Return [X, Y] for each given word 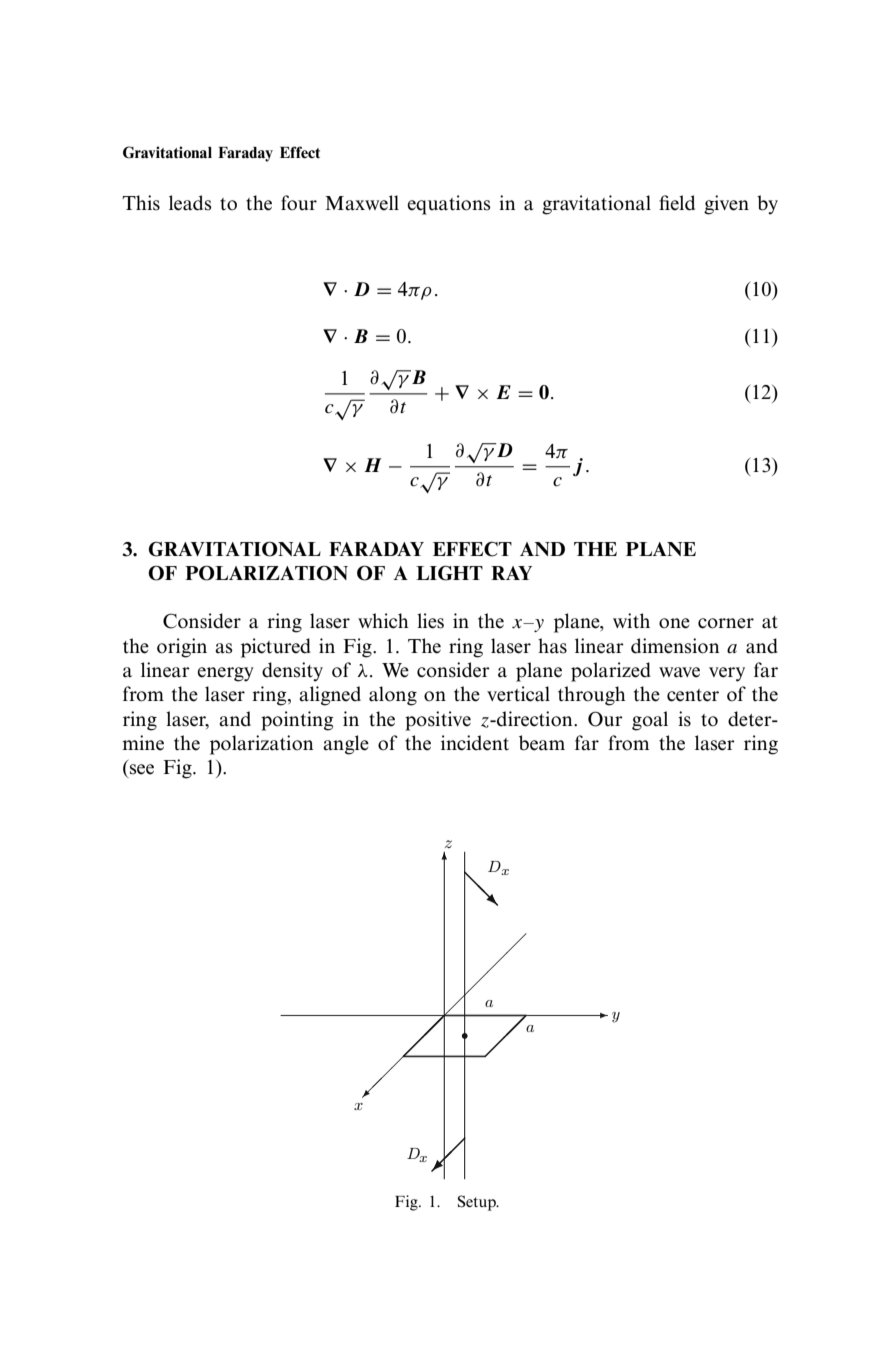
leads [190, 203]
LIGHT [449, 573]
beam [542, 743]
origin [182, 648]
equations [449, 205]
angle [346, 745]
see [142, 769]
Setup [478, 1203]
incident [475, 743]
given [726, 205]
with [631, 621]
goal [650, 721]
